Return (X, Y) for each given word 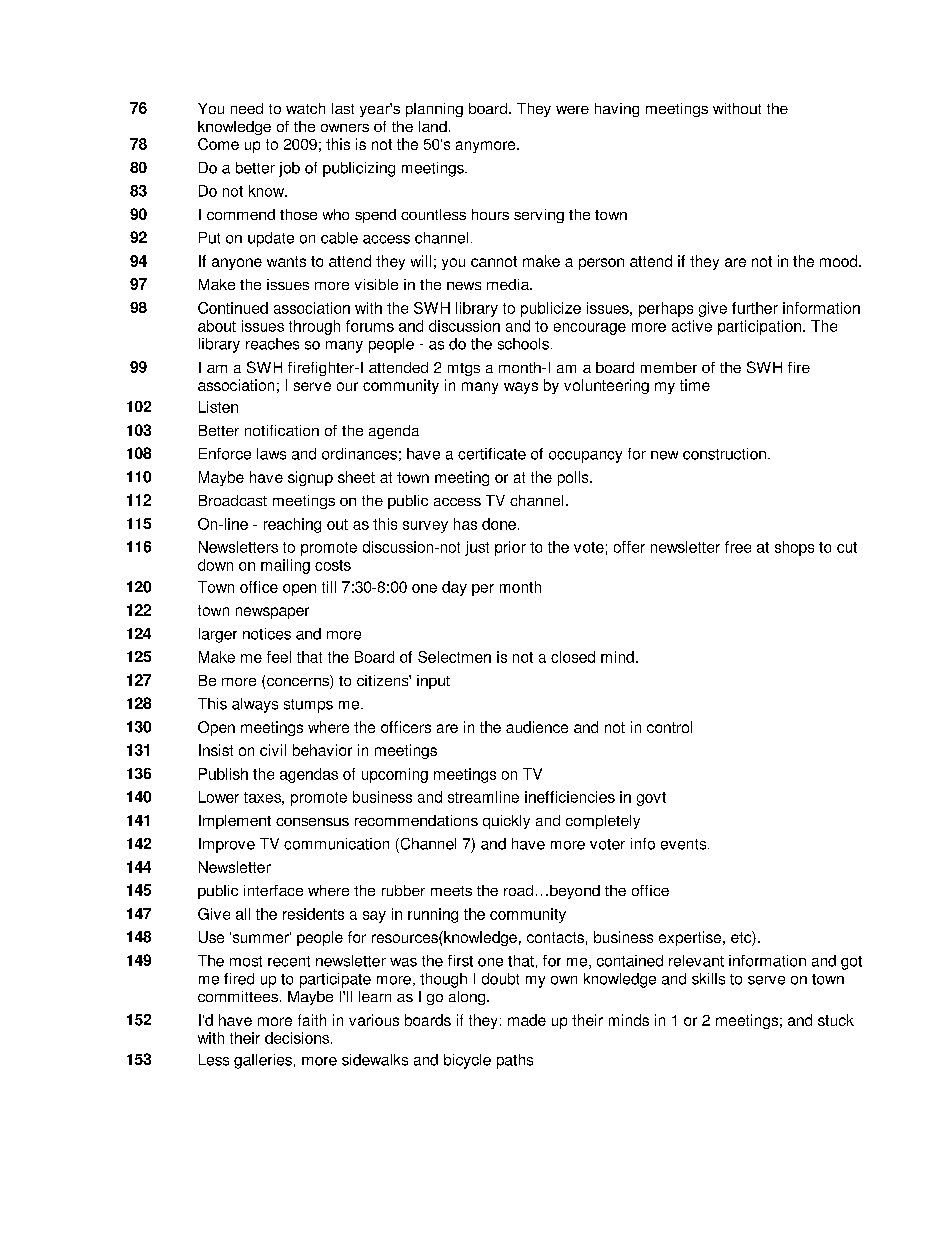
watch (305, 108)
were (572, 110)
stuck (836, 1020)
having (617, 110)
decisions (297, 1038)
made (527, 1020)
